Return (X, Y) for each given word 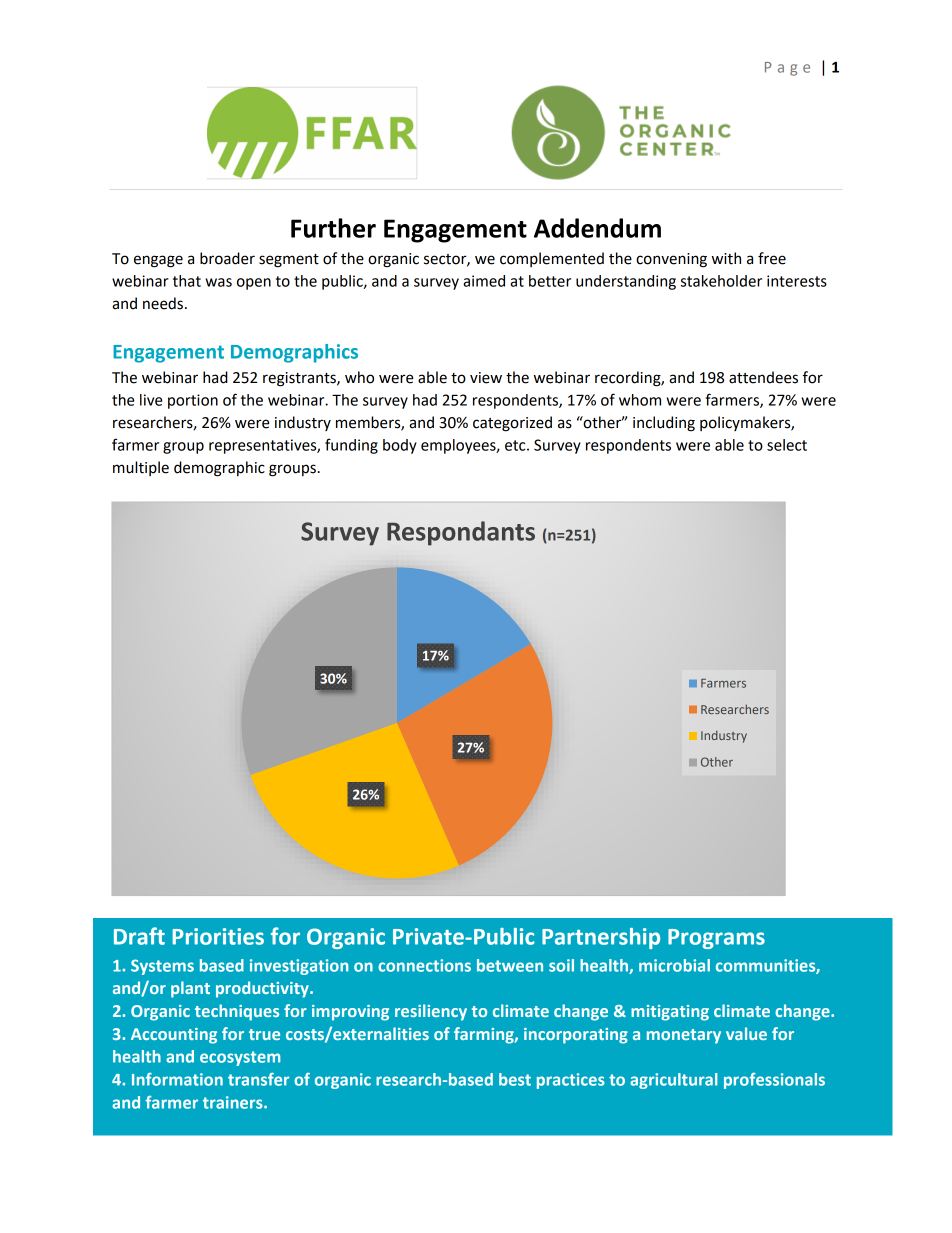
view (486, 378)
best (515, 1079)
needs (163, 303)
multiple (141, 468)
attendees (763, 377)
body (400, 446)
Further (333, 228)
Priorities (218, 936)
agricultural (673, 1081)
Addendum (597, 228)
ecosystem (240, 1058)
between (510, 965)
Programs (716, 939)
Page (787, 69)
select (787, 445)
